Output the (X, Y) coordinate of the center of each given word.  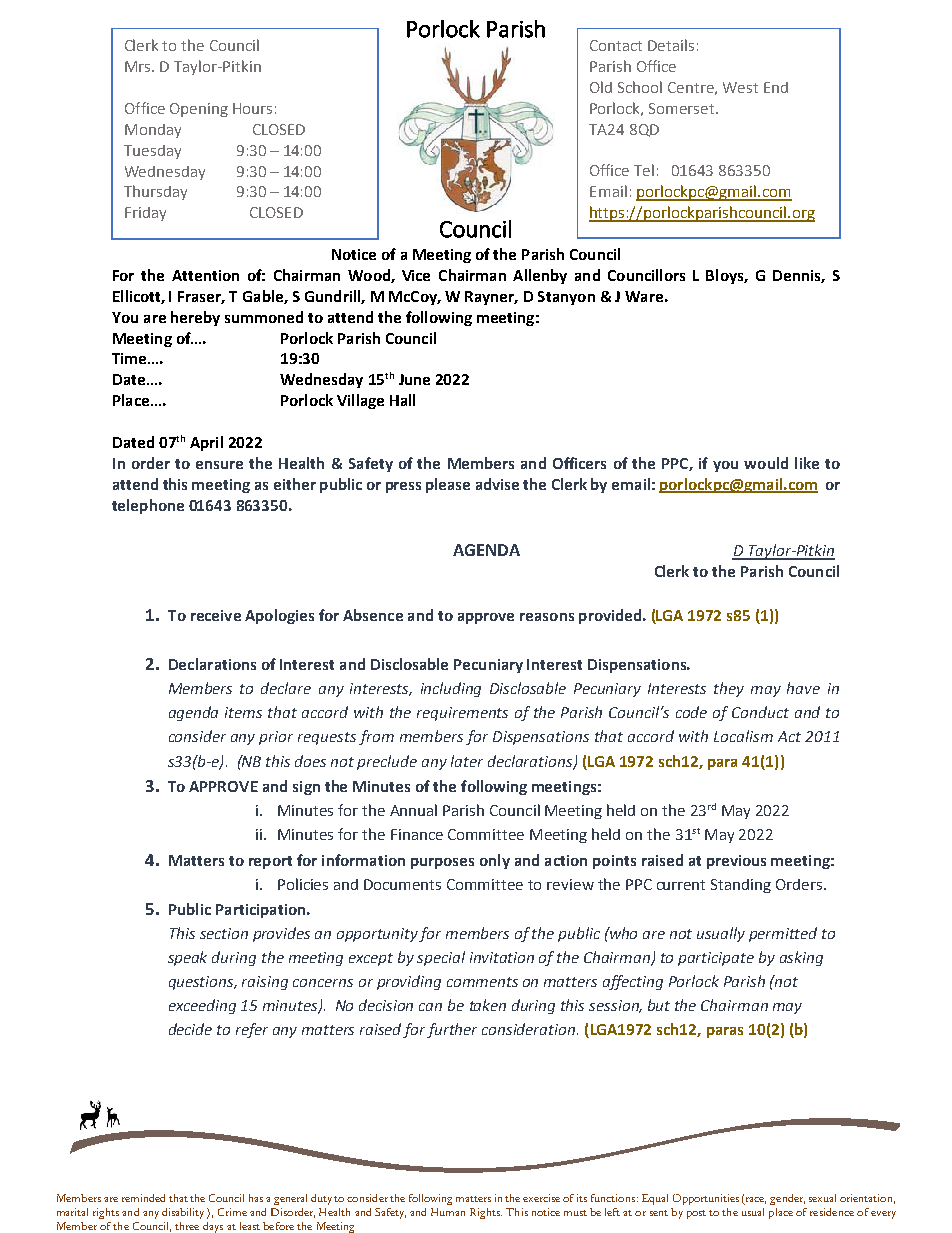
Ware (644, 296)
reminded (143, 1198)
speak (187, 958)
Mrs (139, 66)
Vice (416, 275)
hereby (195, 318)
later (467, 761)
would (766, 463)
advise (497, 484)
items (243, 712)
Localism (743, 736)
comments (482, 982)
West (740, 87)
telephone (148, 506)
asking (801, 958)
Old (601, 87)
